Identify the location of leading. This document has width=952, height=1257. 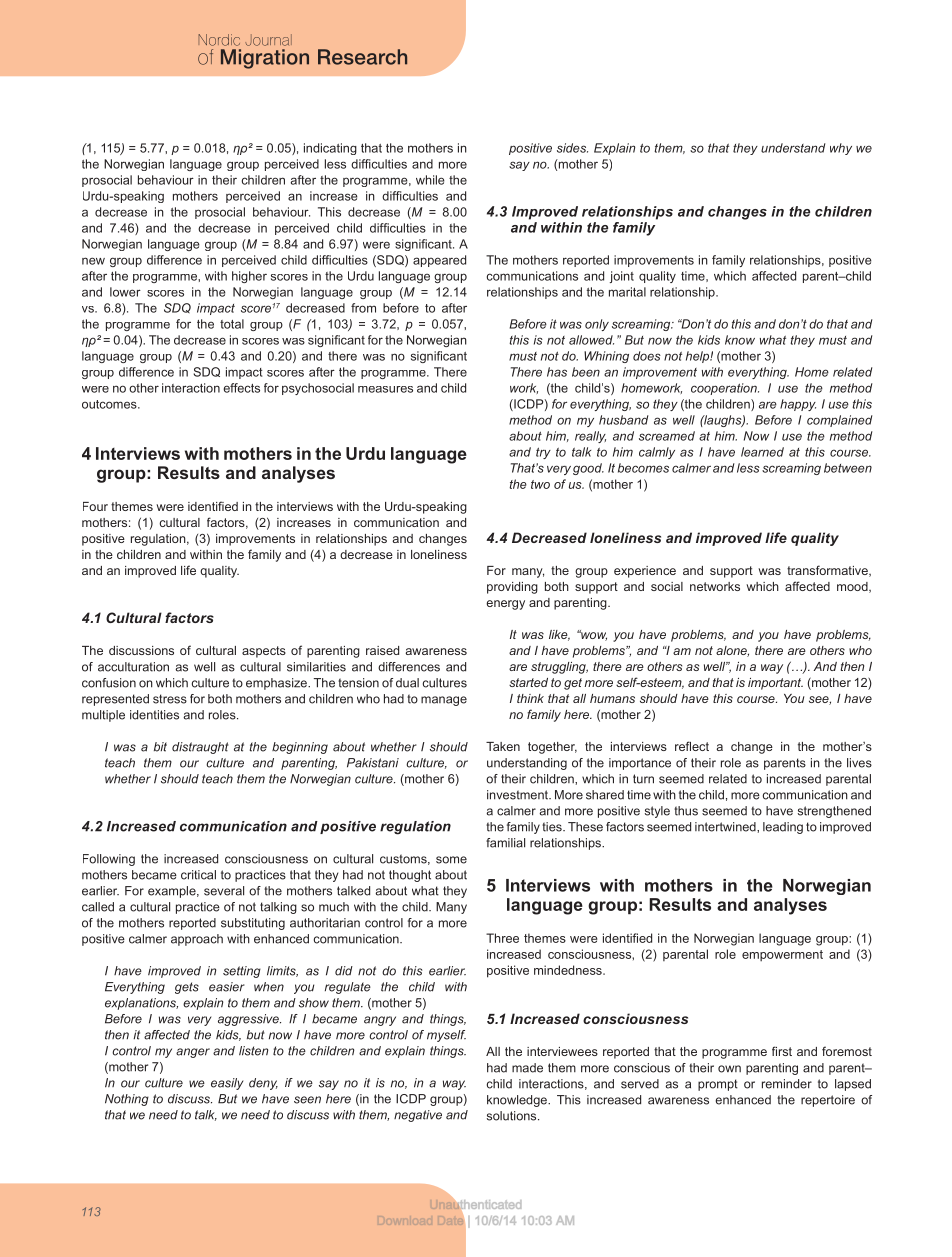
(783, 828).
